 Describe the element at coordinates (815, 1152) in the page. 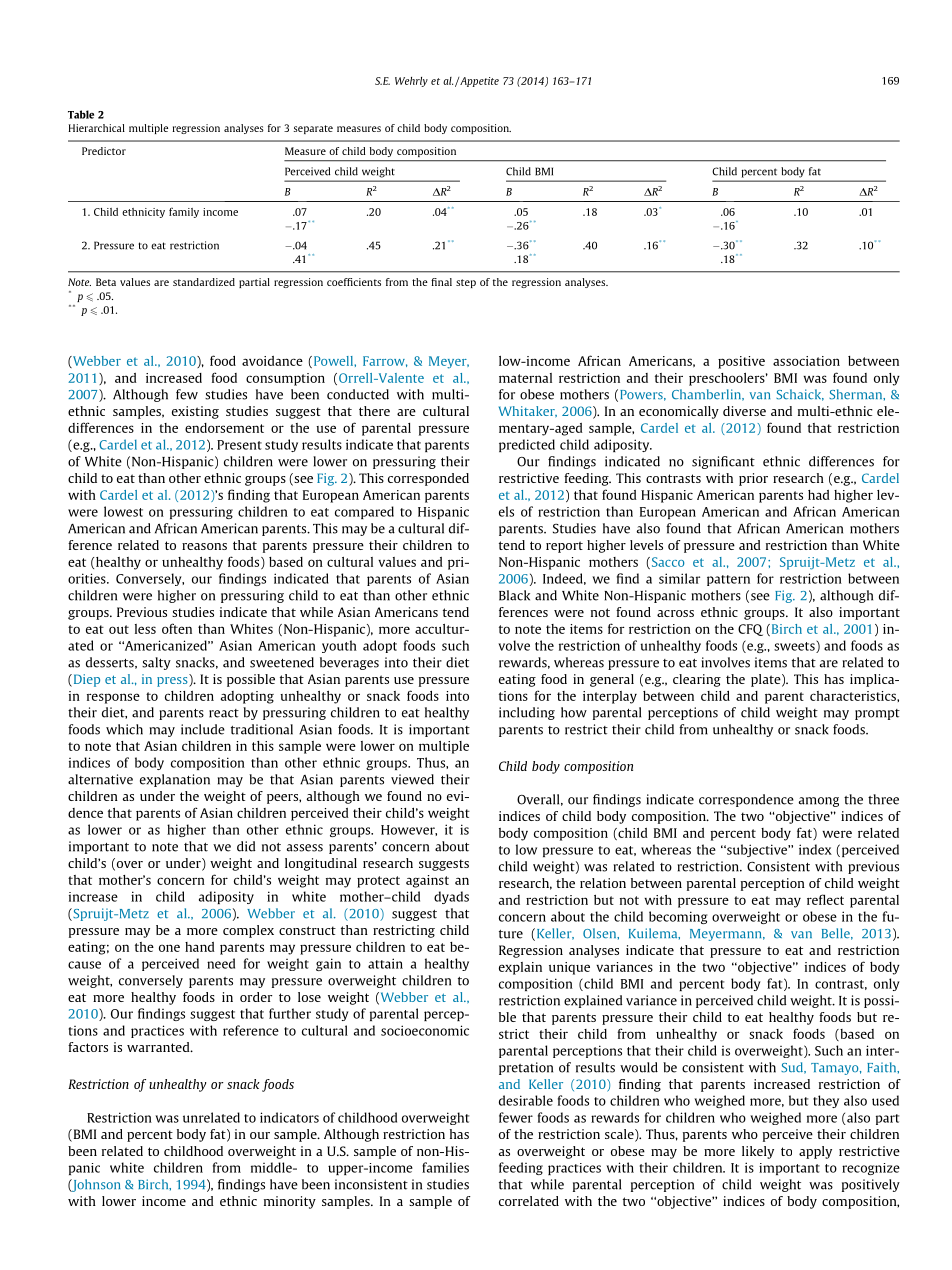

I see `apply` at that location.
